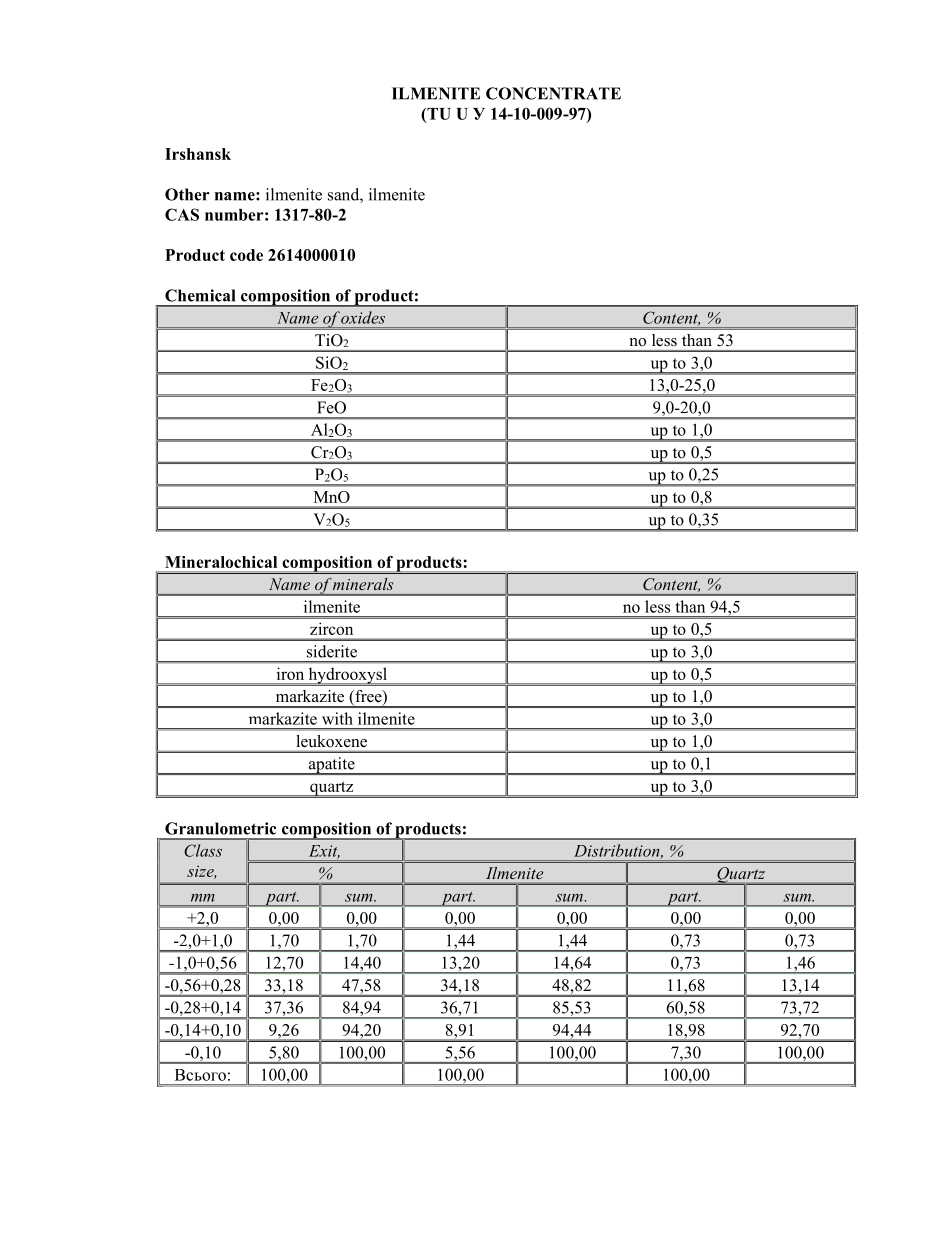 The image size is (952, 1233). I want to click on Other, so click(187, 194).
